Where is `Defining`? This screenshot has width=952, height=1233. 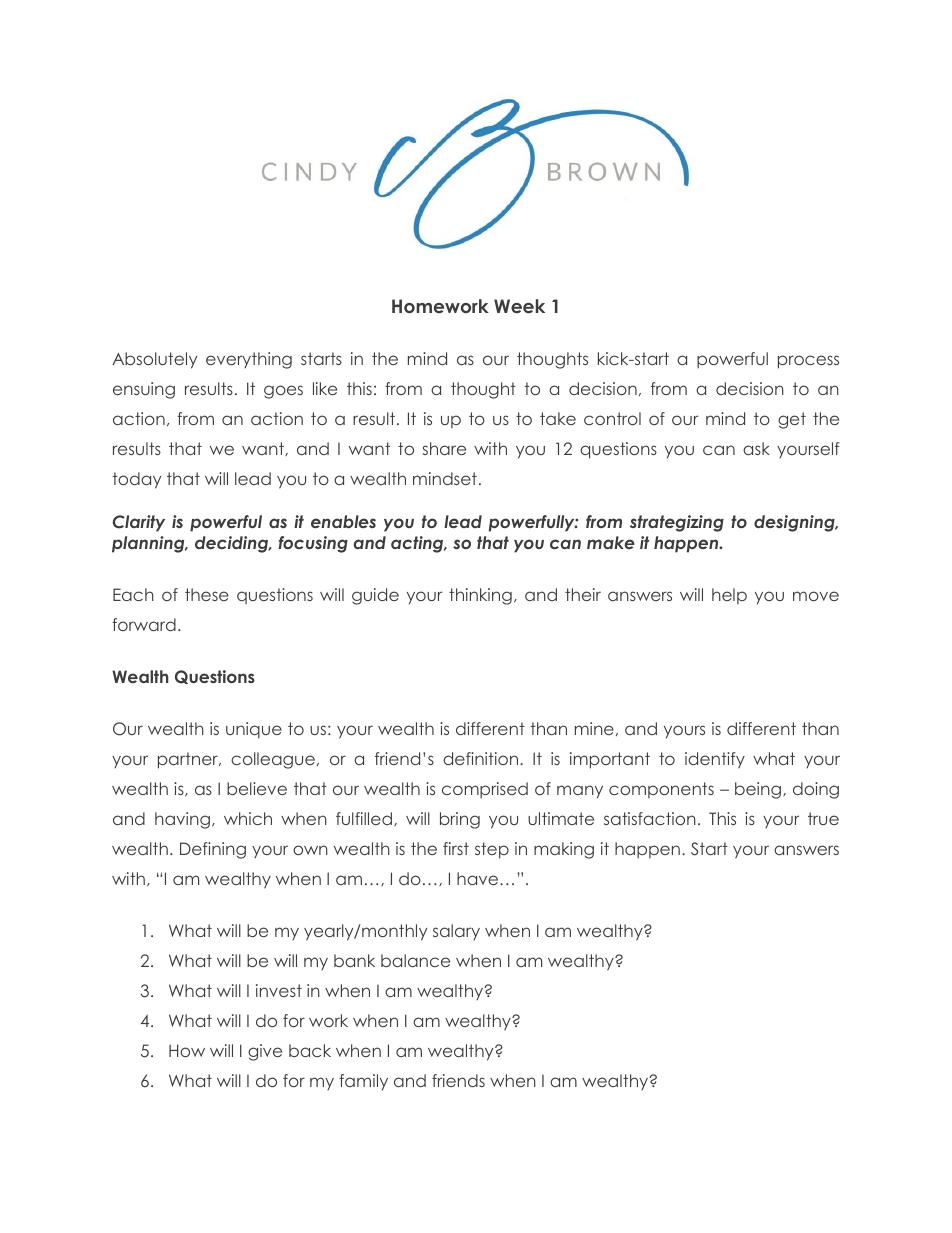
Defining is located at coordinates (213, 850).
